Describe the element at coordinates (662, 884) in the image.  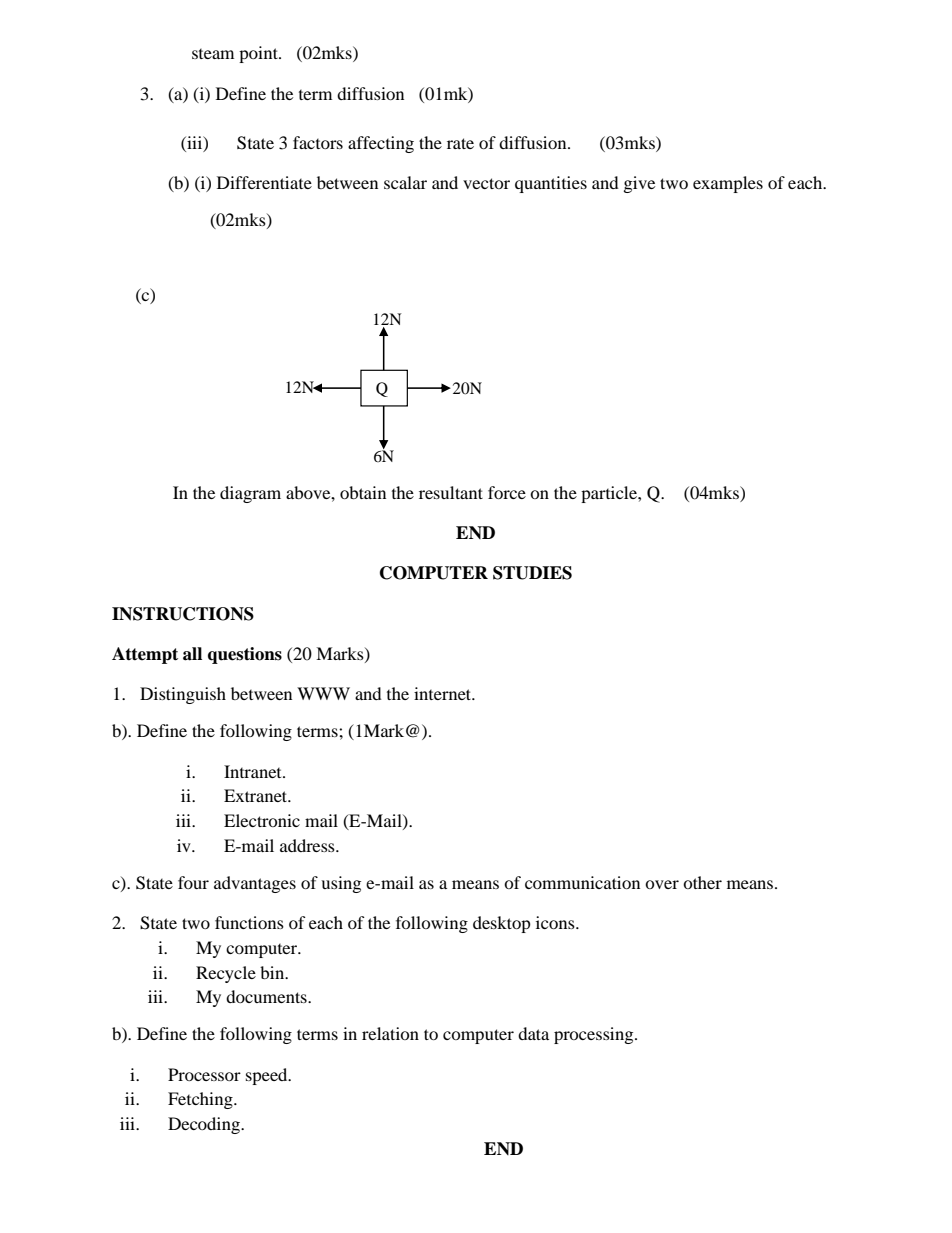
I see `over` at that location.
